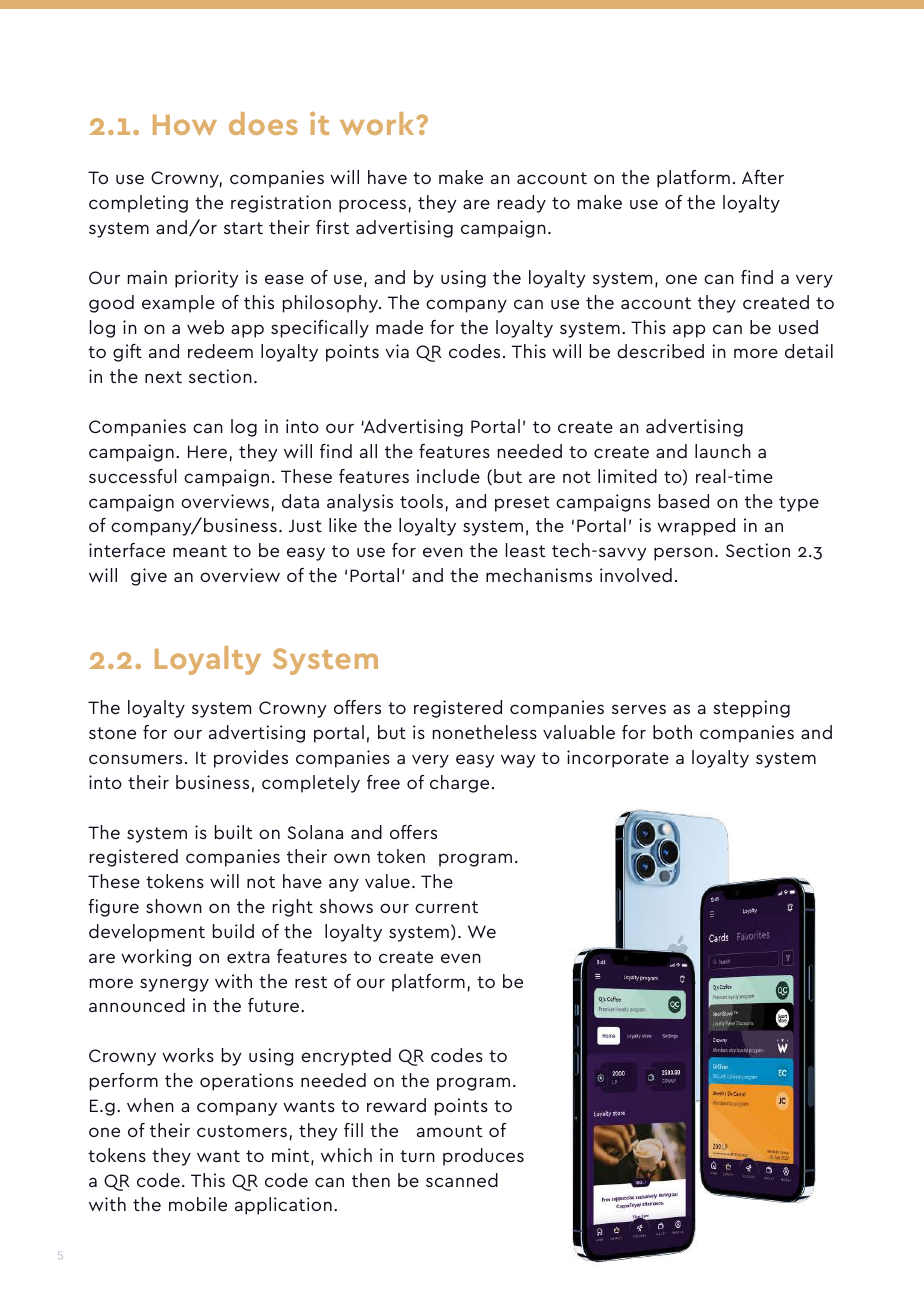 The height and width of the screenshot is (1308, 924). What do you see at coordinates (485, 732) in the screenshot?
I see `nonetheless` at bounding box center [485, 732].
